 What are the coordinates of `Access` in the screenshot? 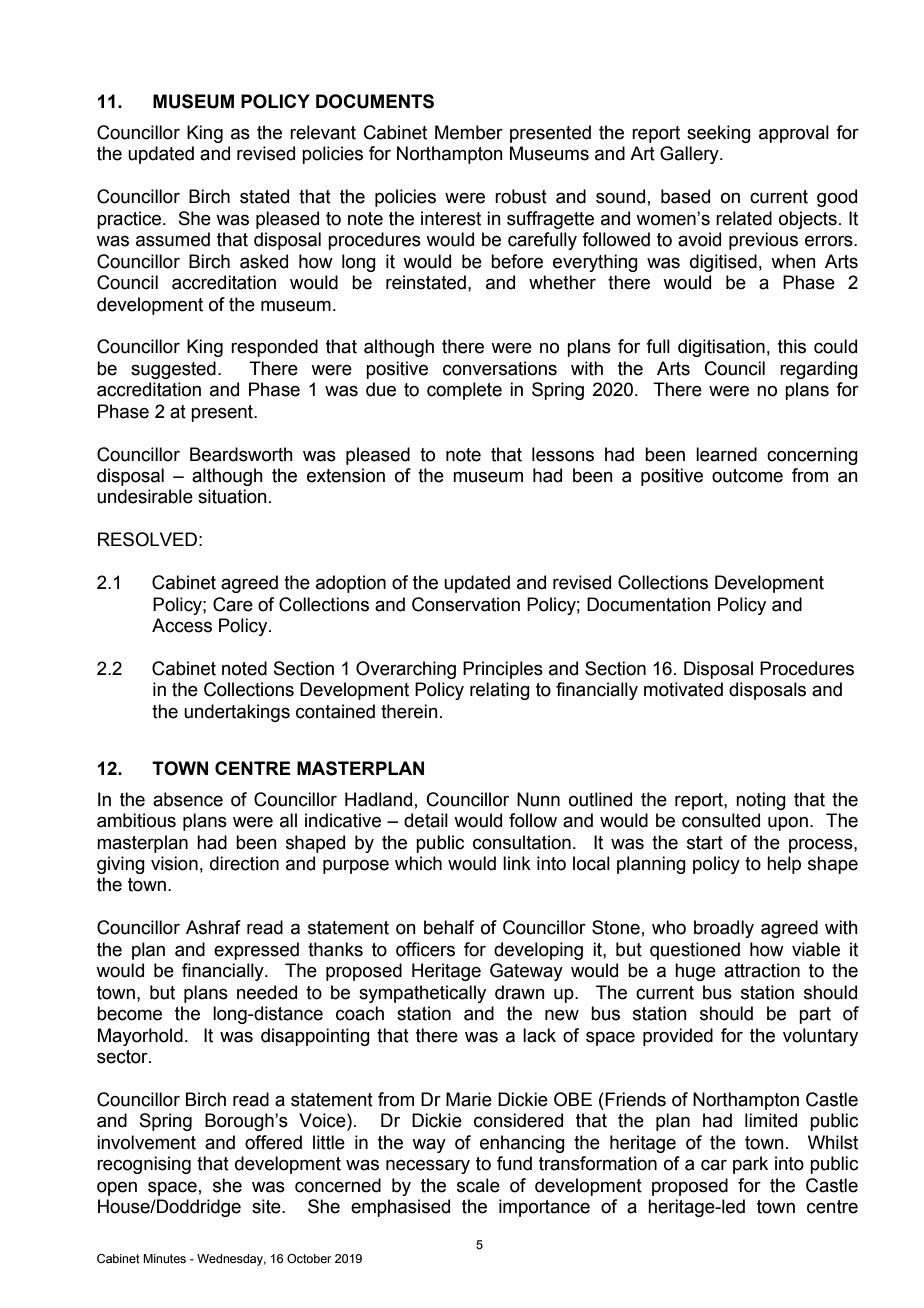 It's located at (182, 625).
